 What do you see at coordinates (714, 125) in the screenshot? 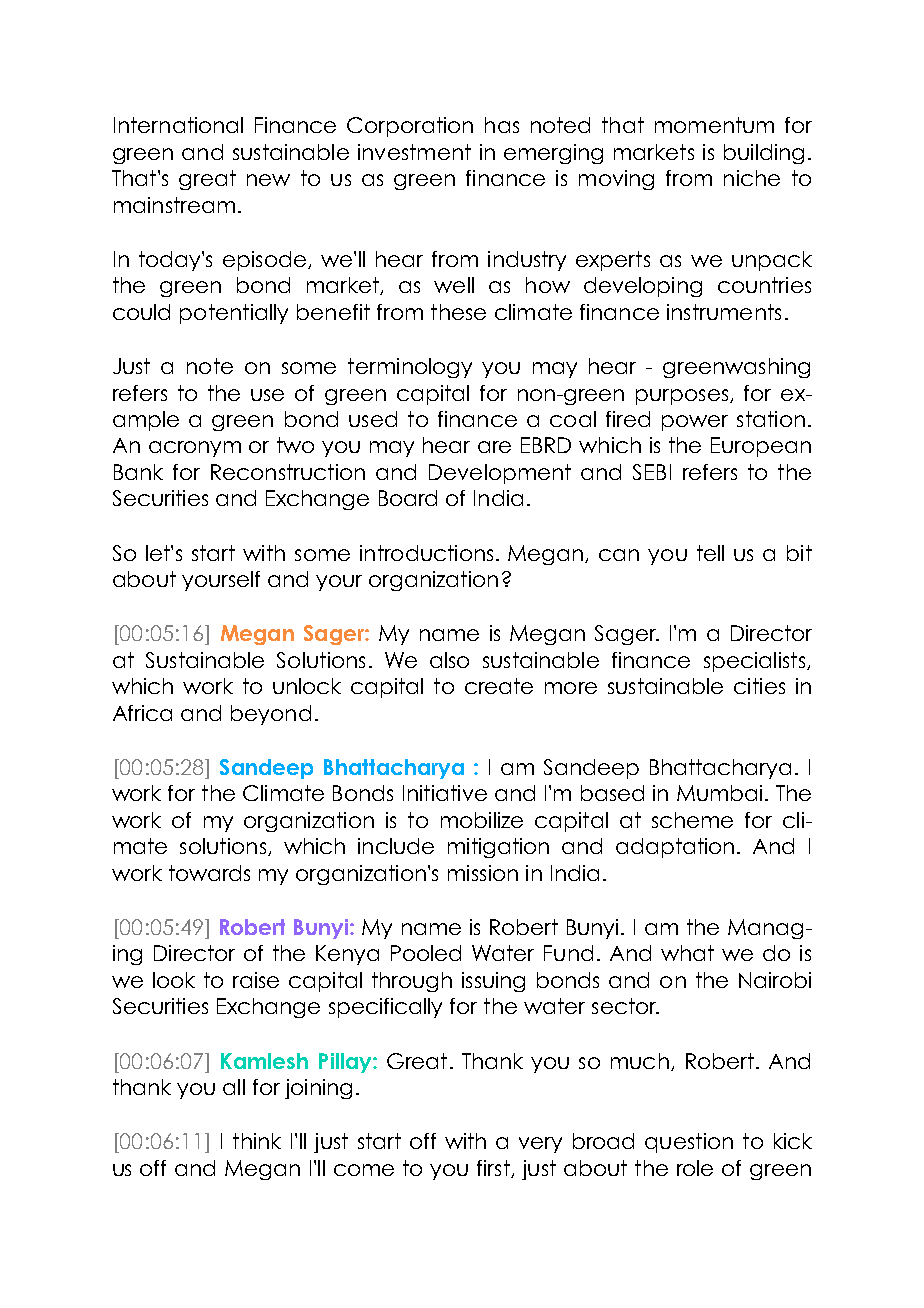
I see `momentum` at bounding box center [714, 125].
